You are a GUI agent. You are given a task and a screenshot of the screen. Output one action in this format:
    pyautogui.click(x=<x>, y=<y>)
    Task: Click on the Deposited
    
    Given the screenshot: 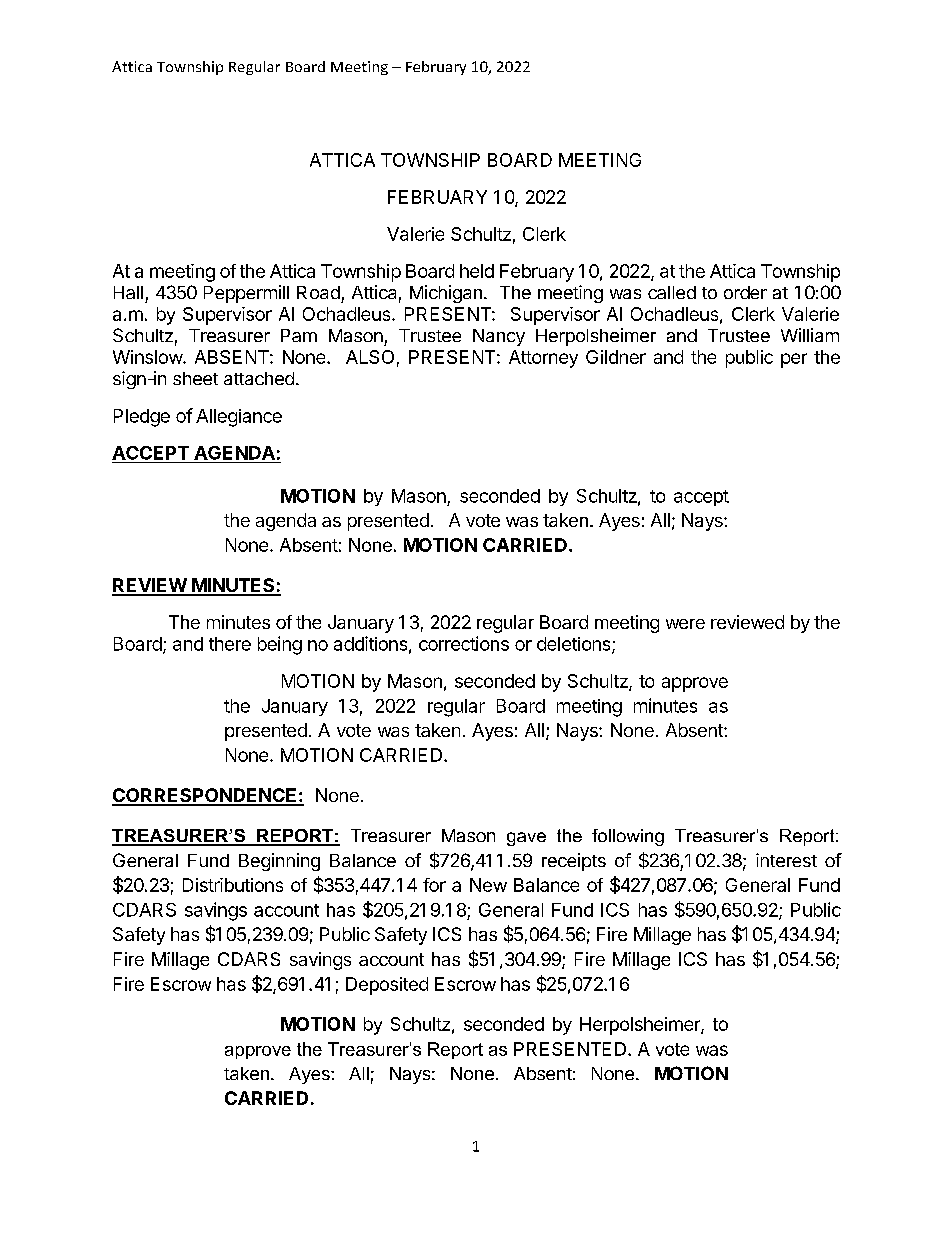 What is the action you would take?
    pyautogui.click(x=387, y=986)
